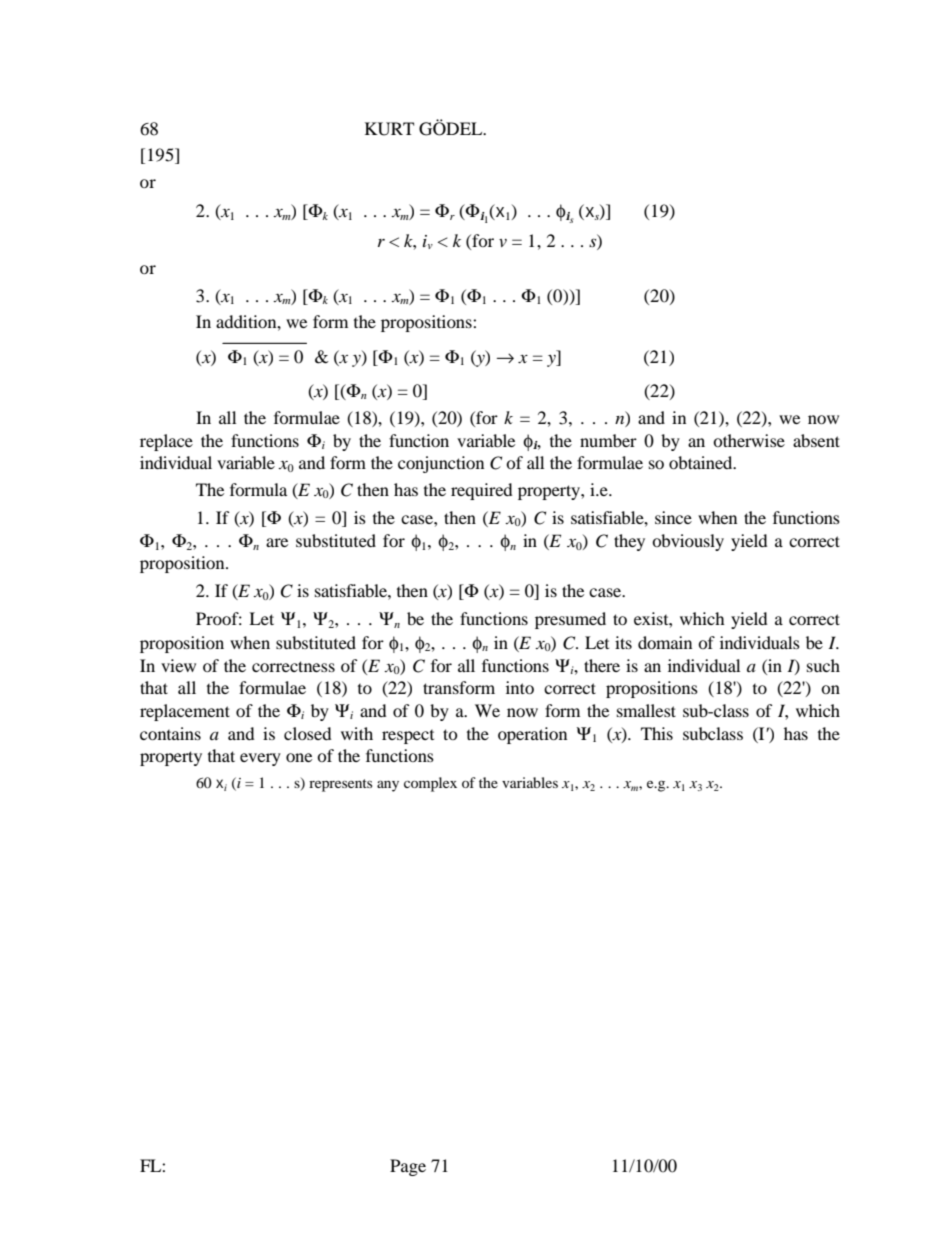 This image has width=952, height=1233. I want to click on complex, so click(430, 784).
